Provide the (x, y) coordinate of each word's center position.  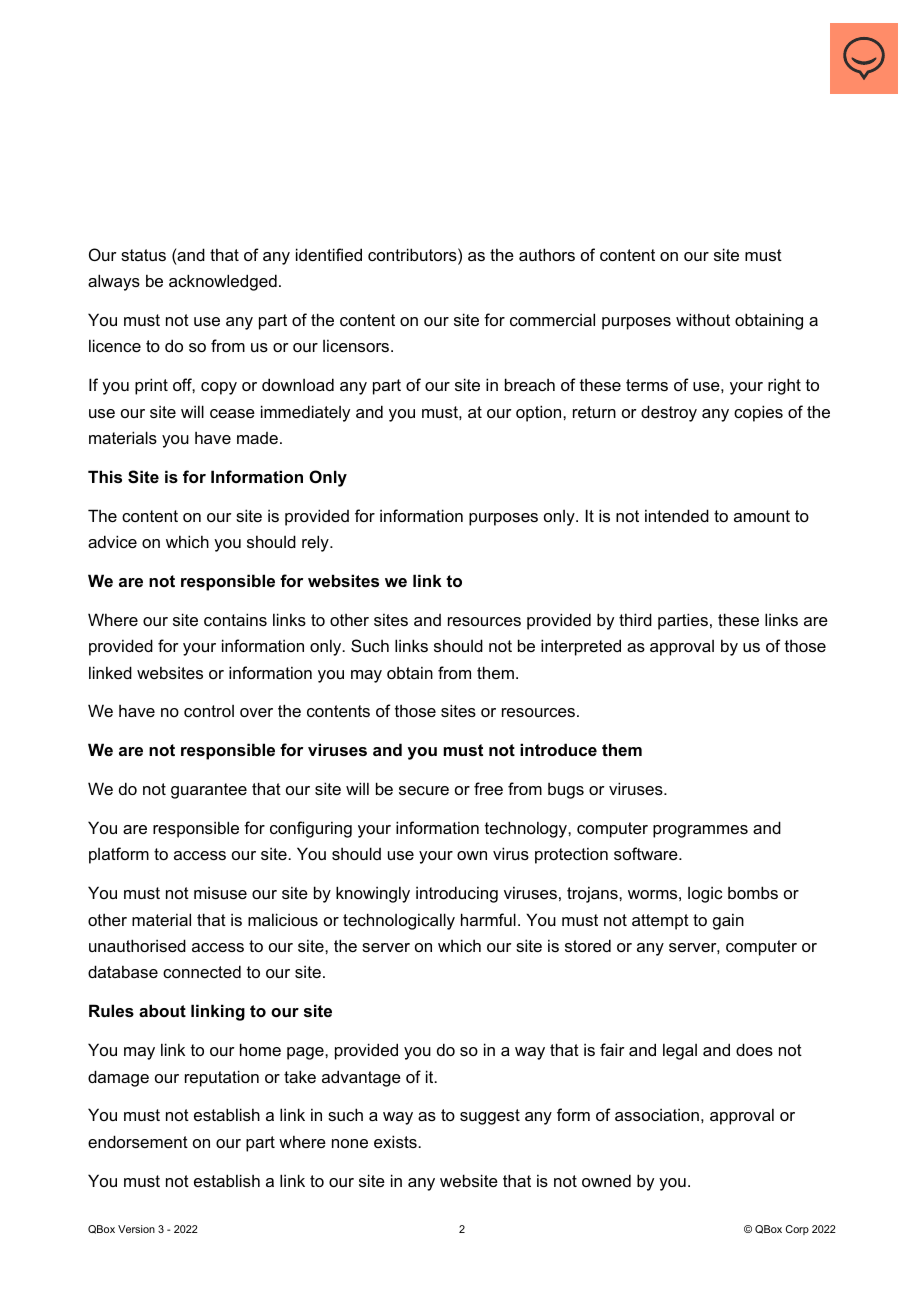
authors (547, 254)
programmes (700, 831)
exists (396, 1141)
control (209, 711)
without (703, 319)
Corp (797, 1230)
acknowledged (223, 282)
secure (424, 790)
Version (136, 1229)
